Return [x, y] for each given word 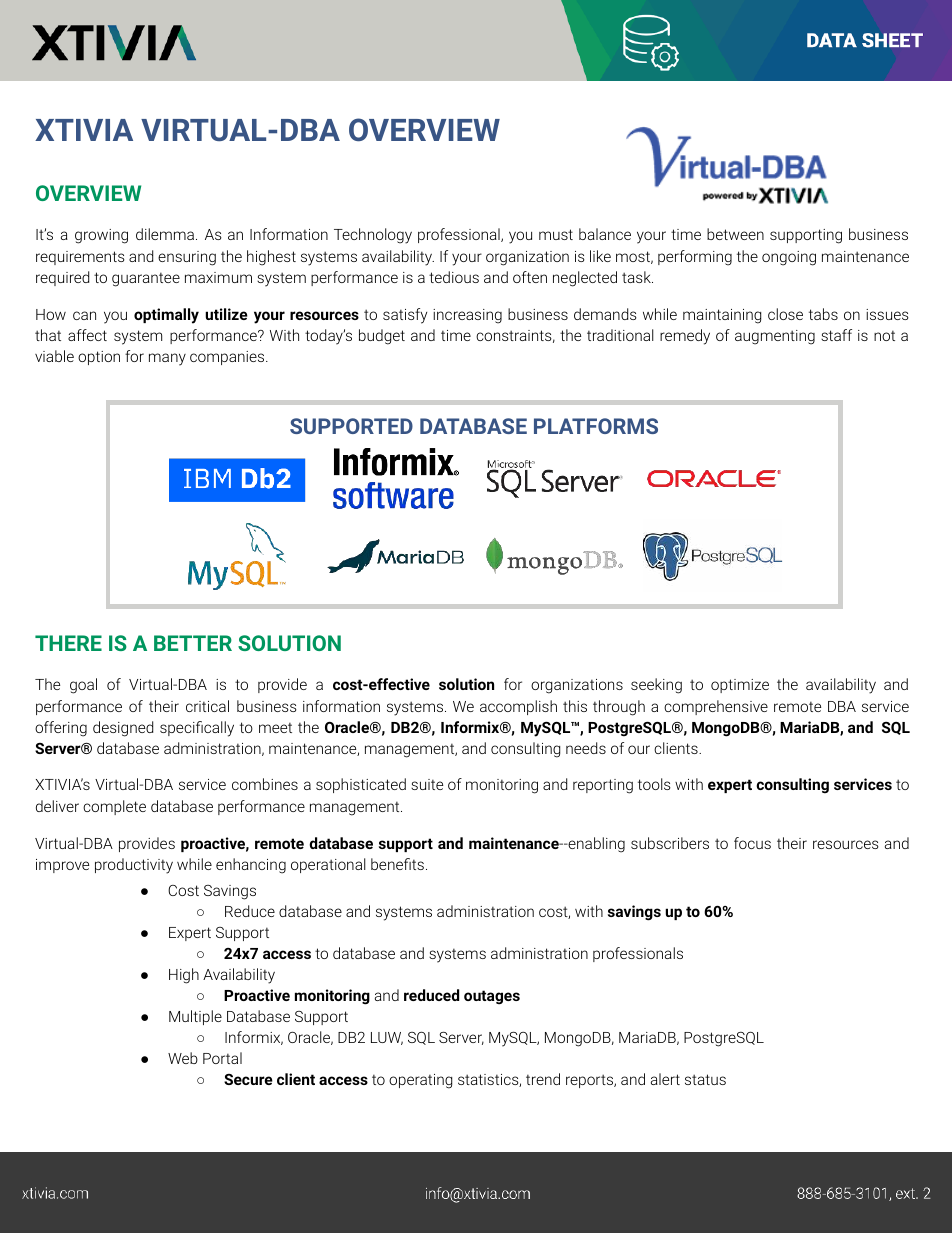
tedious [454, 277]
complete [114, 807]
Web [183, 1058]
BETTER [193, 643]
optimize [740, 686]
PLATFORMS [596, 426]
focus [752, 843]
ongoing [789, 258]
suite [427, 784]
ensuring [187, 258]
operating [420, 1081]
